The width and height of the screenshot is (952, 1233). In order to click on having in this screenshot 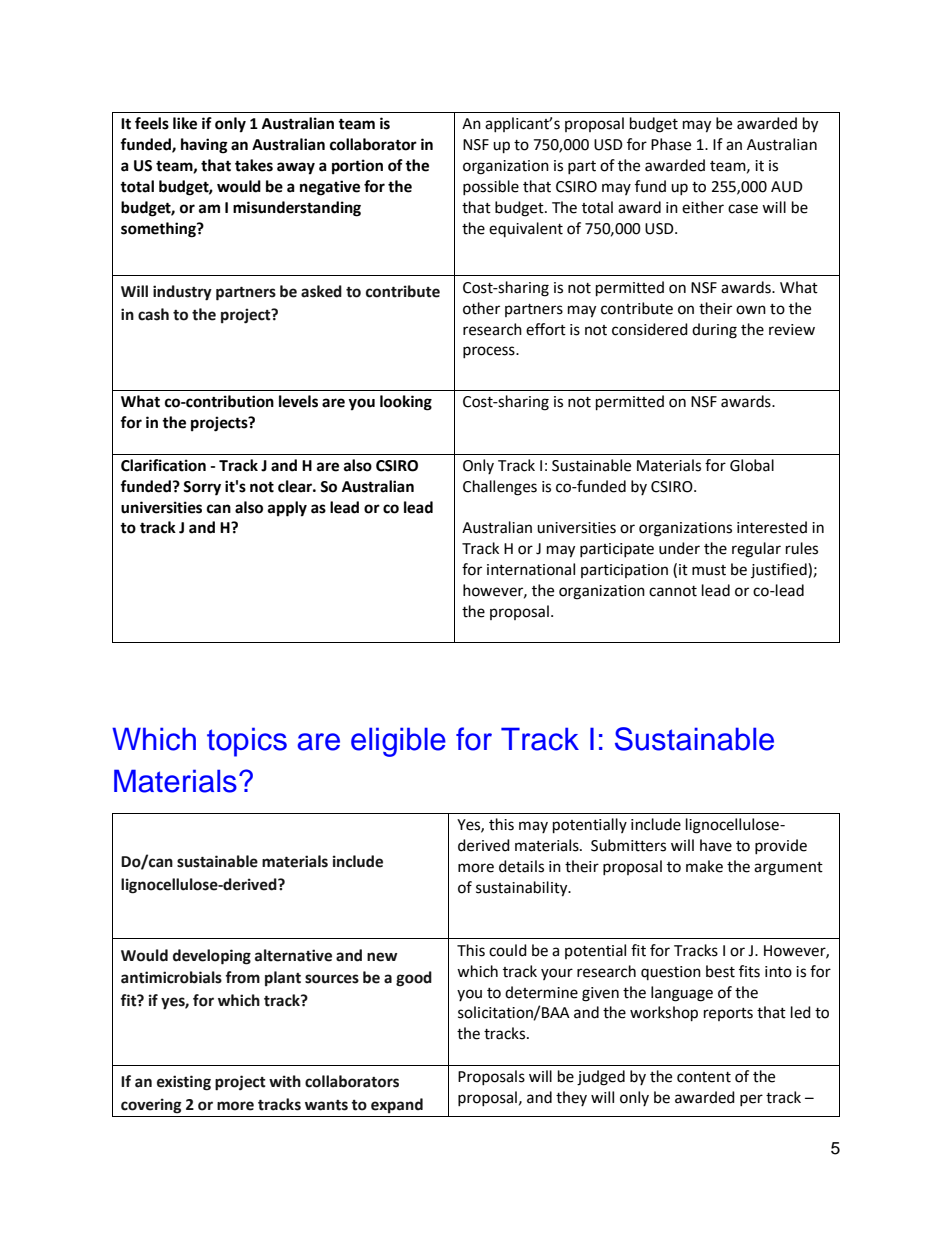, I will do `click(204, 146)`.
